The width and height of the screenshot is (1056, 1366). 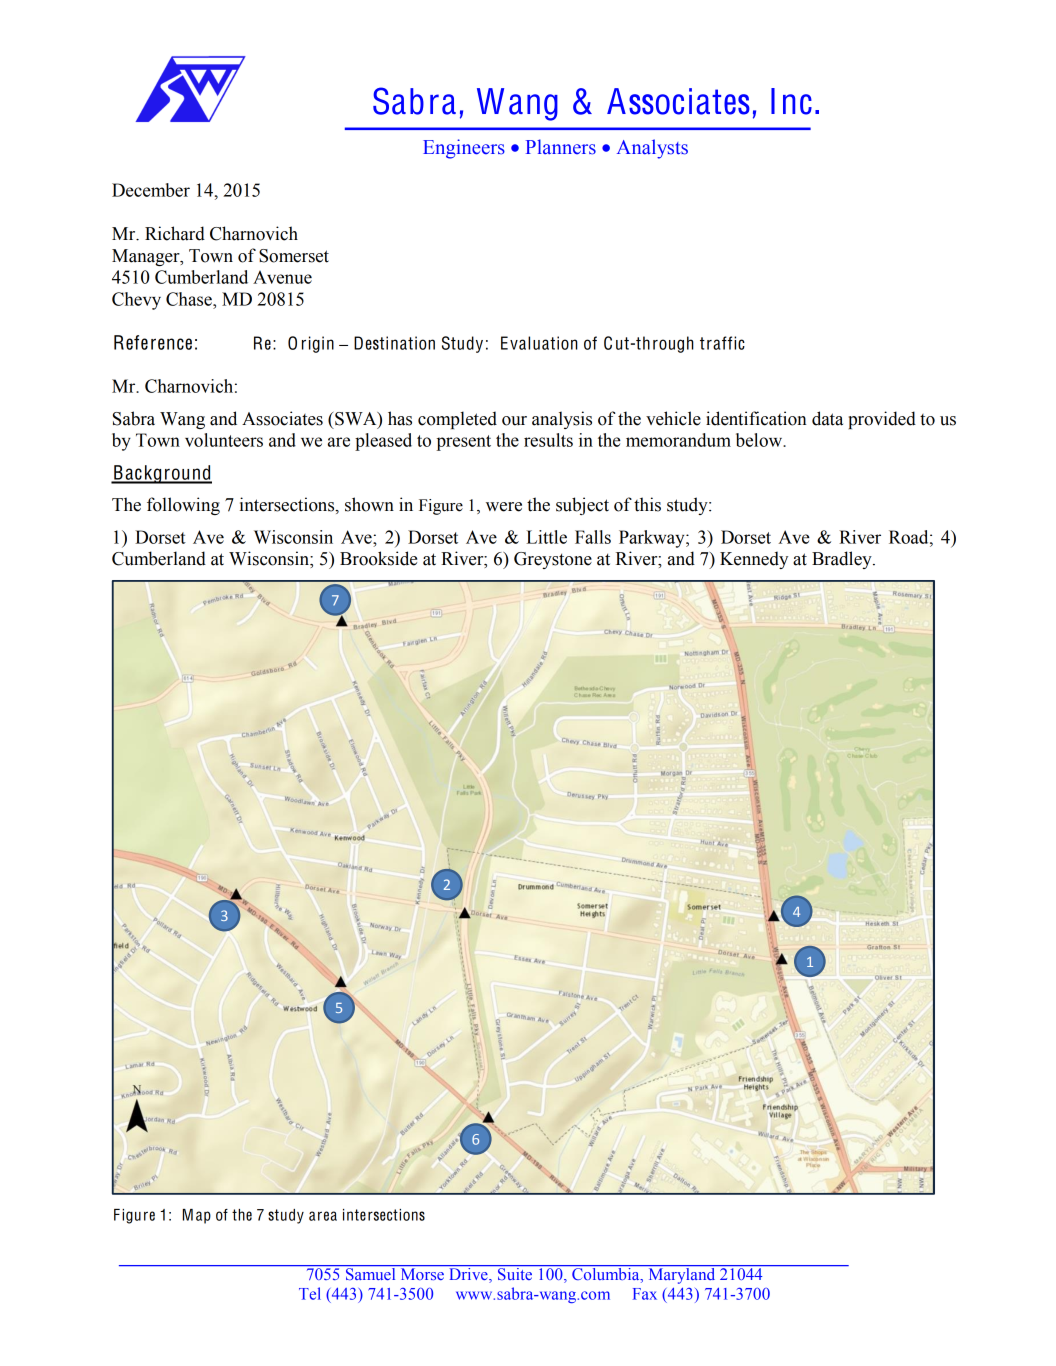 What do you see at coordinates (515, 1272) in the screenshot?
I see `Suite` at bounding box center [515, 1272].
